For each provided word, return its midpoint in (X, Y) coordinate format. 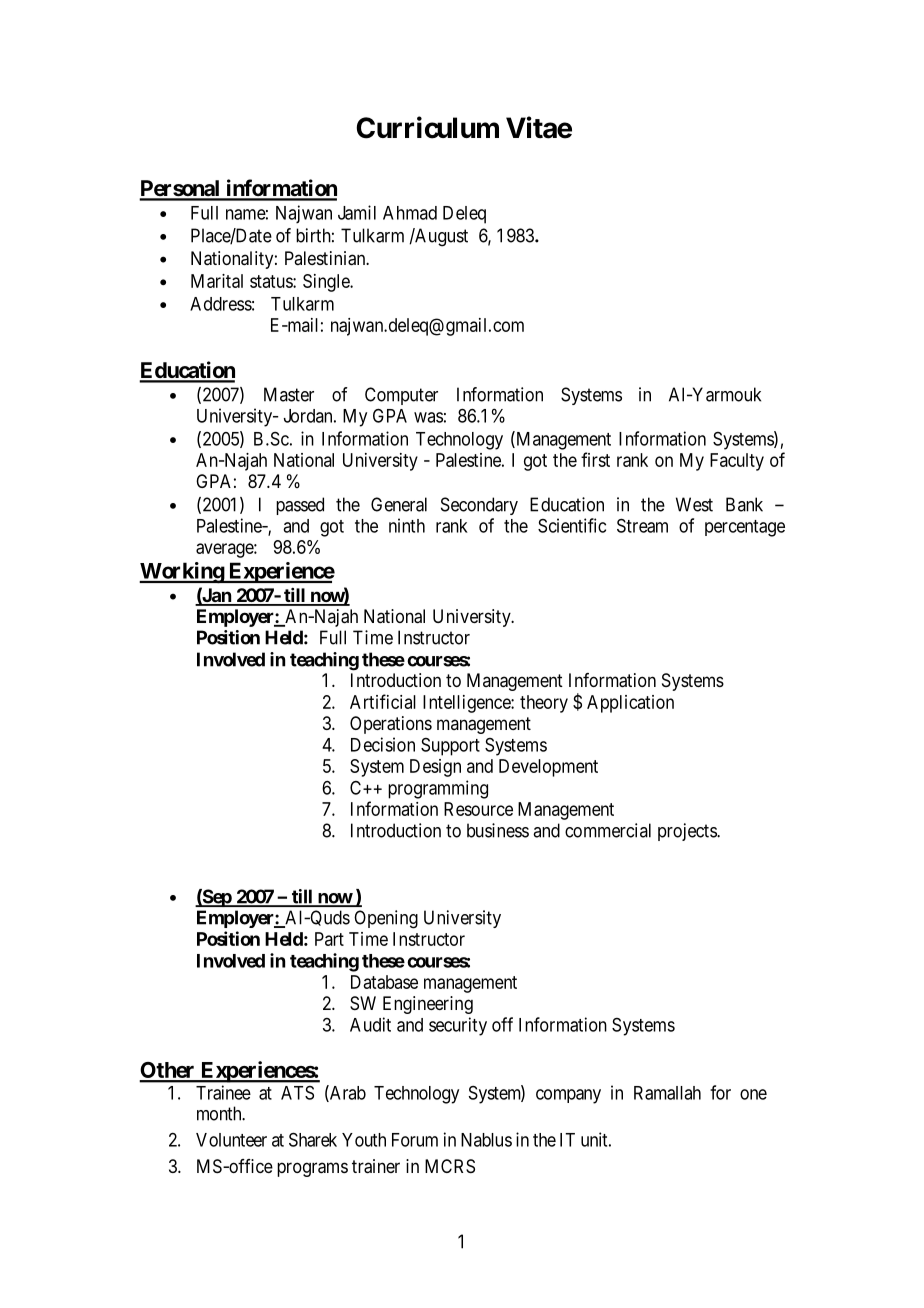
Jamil (357, 212)
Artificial (383, 701)
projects (688, 832)
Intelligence (467, 704)
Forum (415, 1140)
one (753, 1094)
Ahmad (410, 213)
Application (630, 704)
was (428, 417)
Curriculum (427, 127)
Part (329, 939)
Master (289, 394)
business (498, 830)
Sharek (313, 1139)
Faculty (737, 462)
